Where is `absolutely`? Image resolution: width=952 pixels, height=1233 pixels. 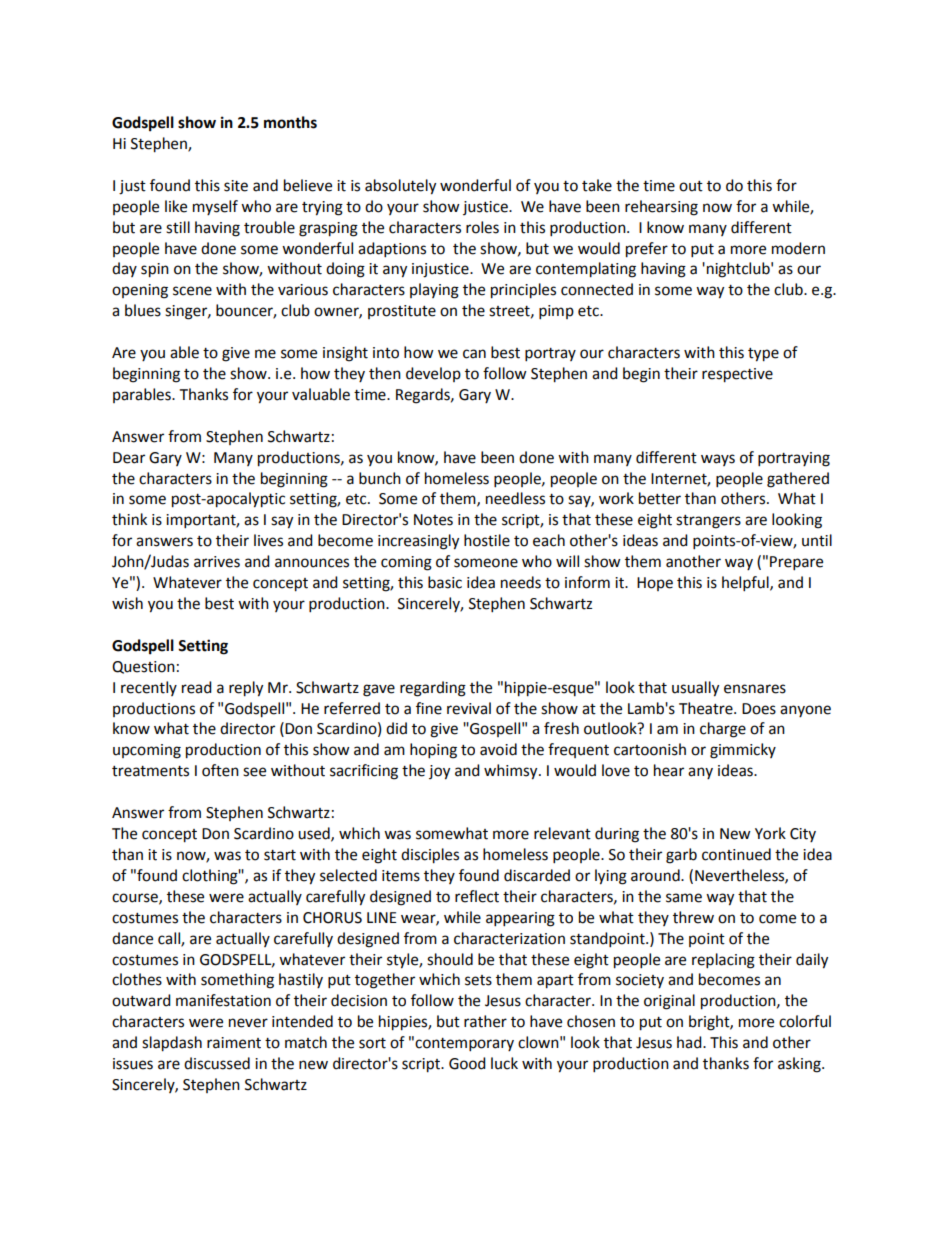
absolutely is located at coordinates (400, 187).
